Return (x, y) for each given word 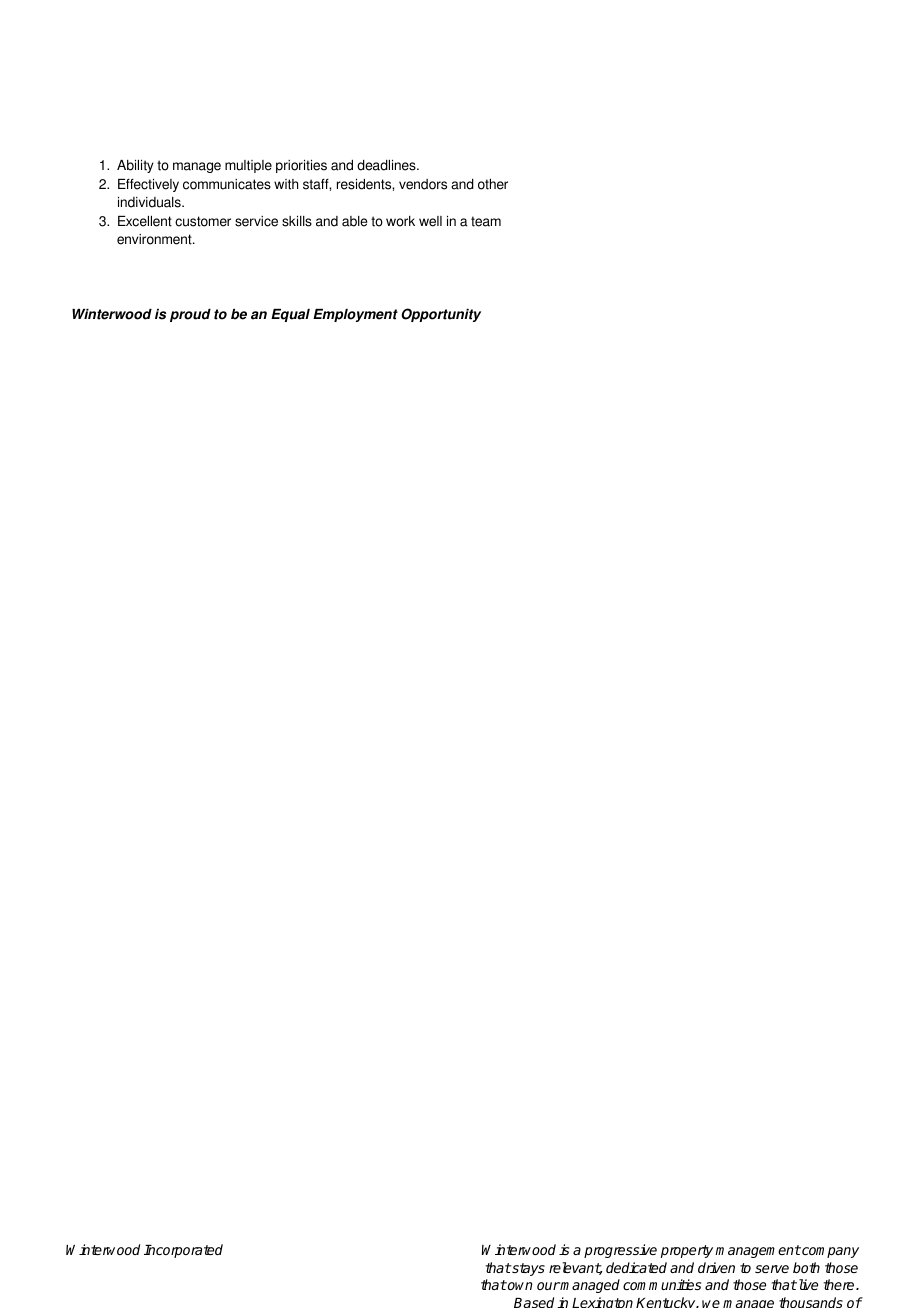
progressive (620, 1251)
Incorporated (183, 1251)
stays (527, 1269)
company (829, 1252)
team (486, 221)
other (493, 184)
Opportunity (441, 315)
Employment (355, 315)
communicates (227, 184)
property (688, 1251)
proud (190, 315)
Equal (290, 315)
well (430, 221)
